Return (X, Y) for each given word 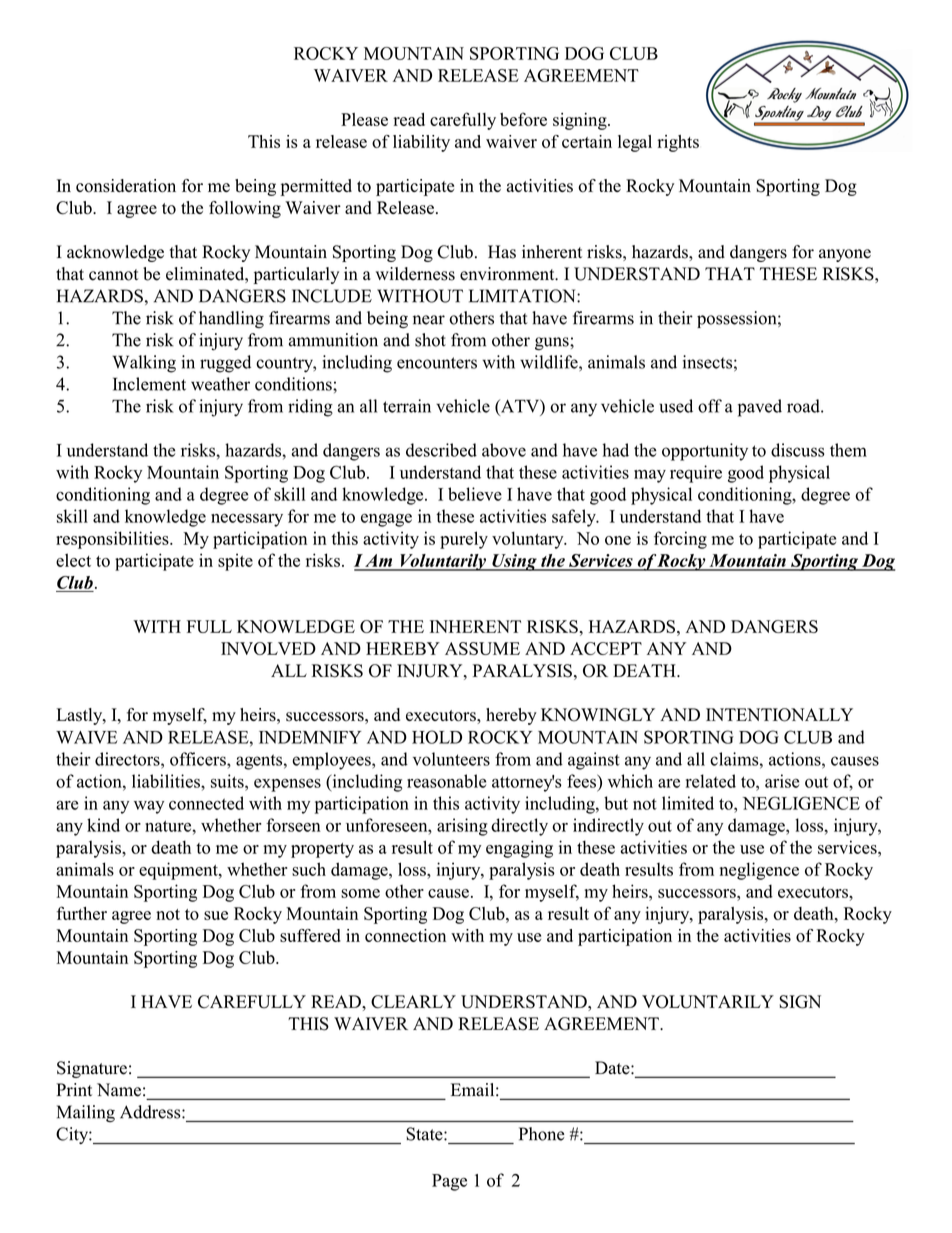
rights (678, 143)
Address (151, 1112)
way (149, 807)
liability (421, 143)
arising (462, 827)
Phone (542, 1134)
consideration (126, 186)
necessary (247, 520)
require (696, 474)
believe (475, 494)
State (425, 1134)
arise (782, 781)
